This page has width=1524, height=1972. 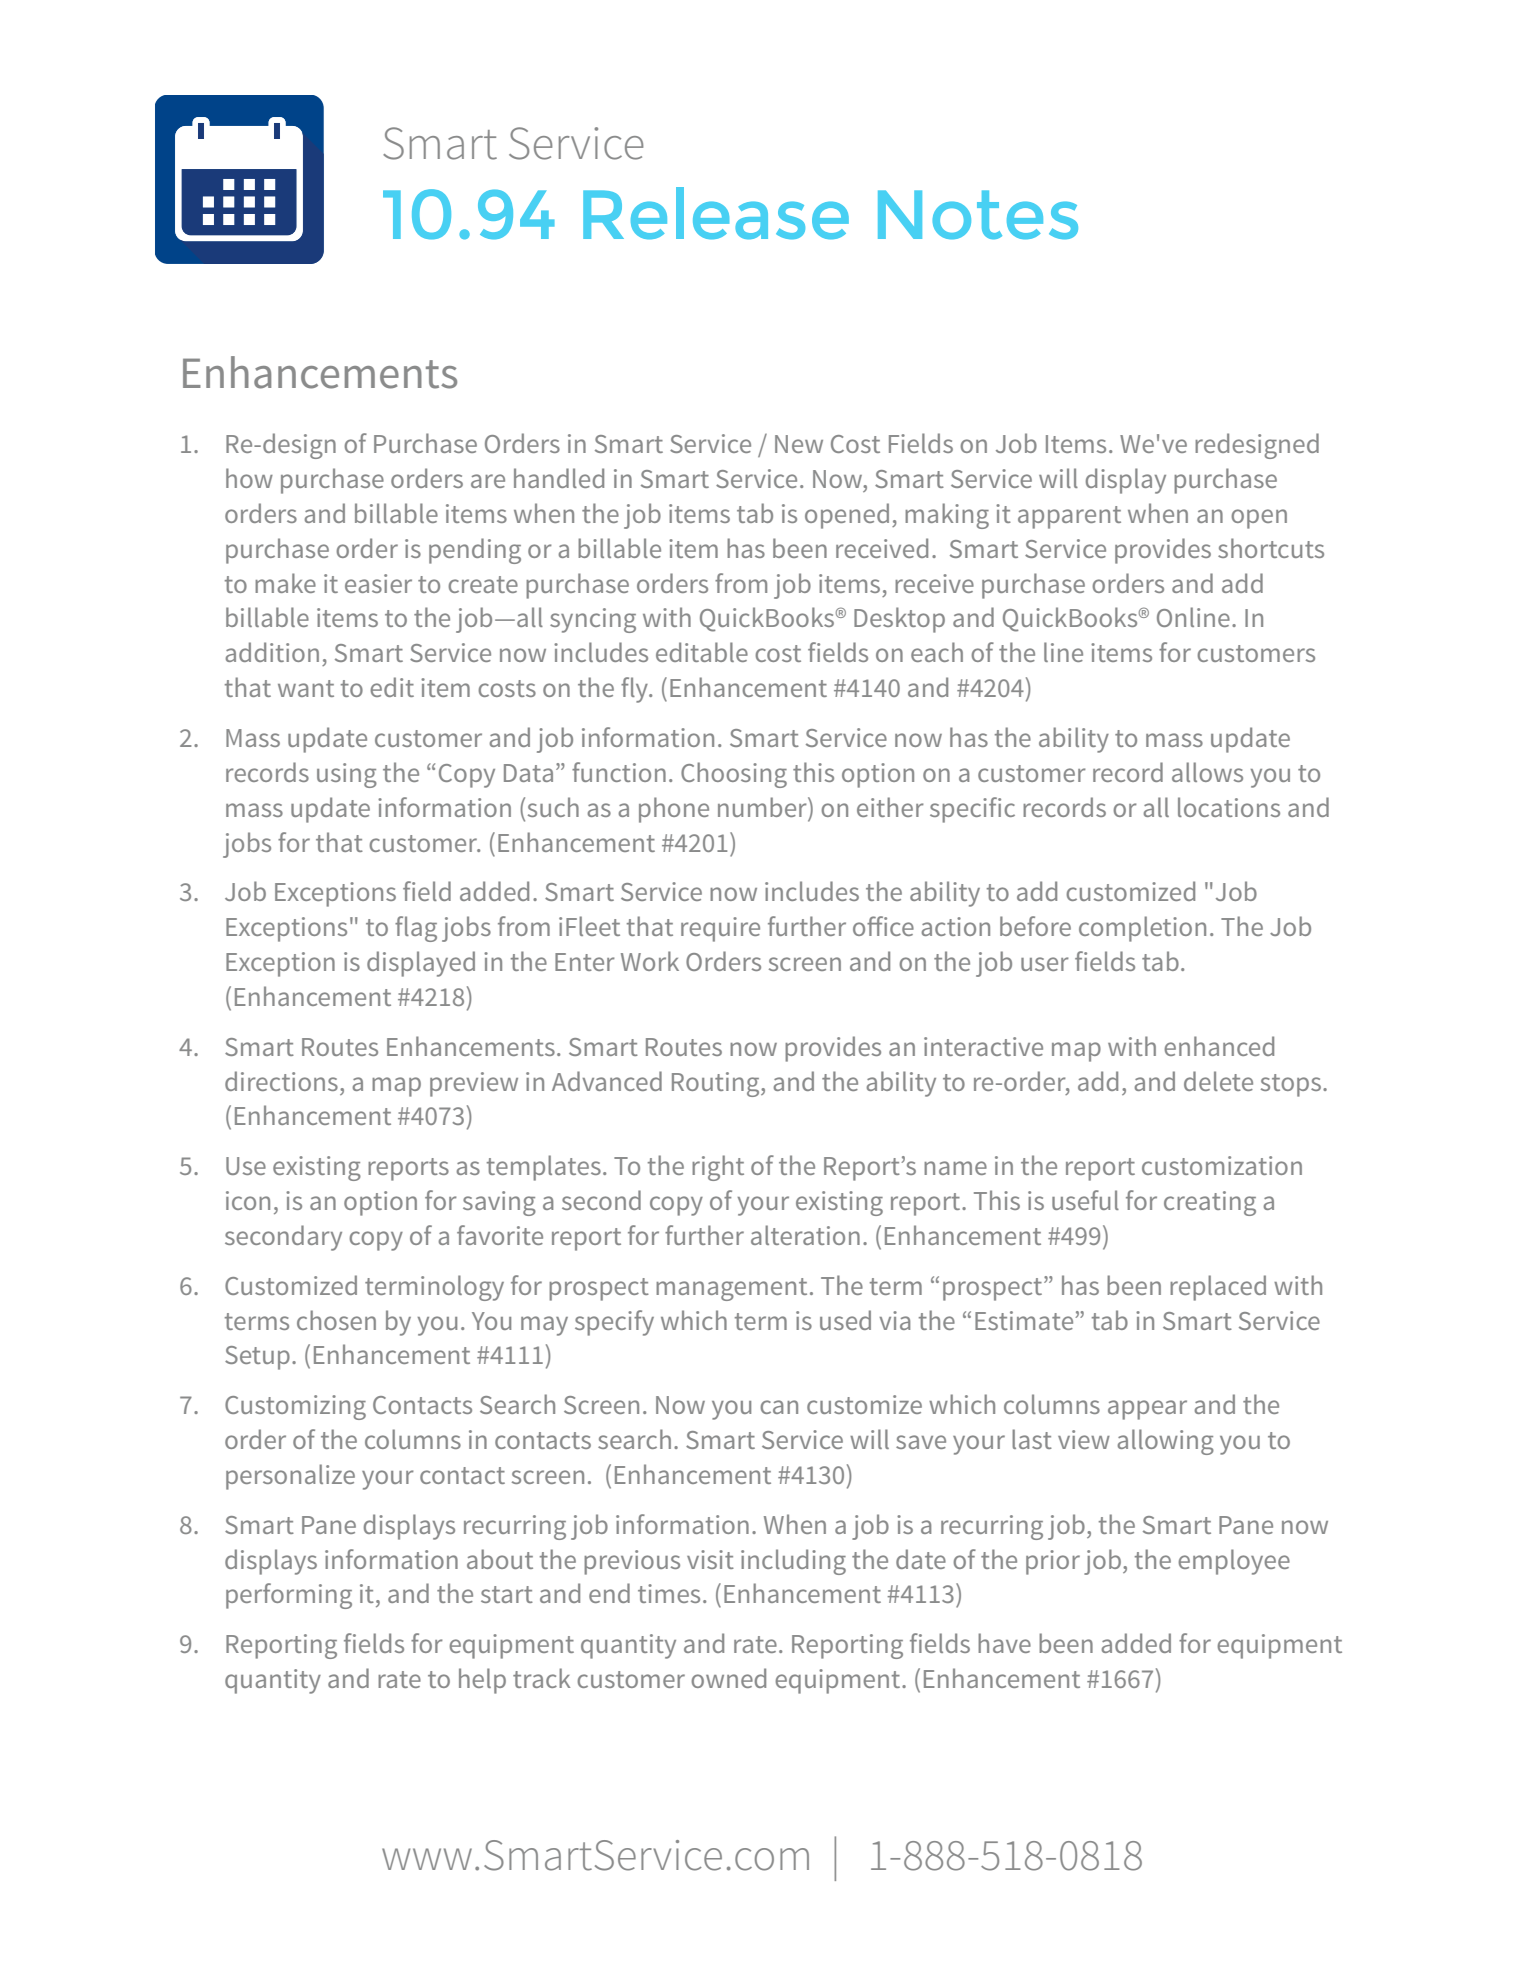 I want to click on flag, so click(x=416, y=929).
